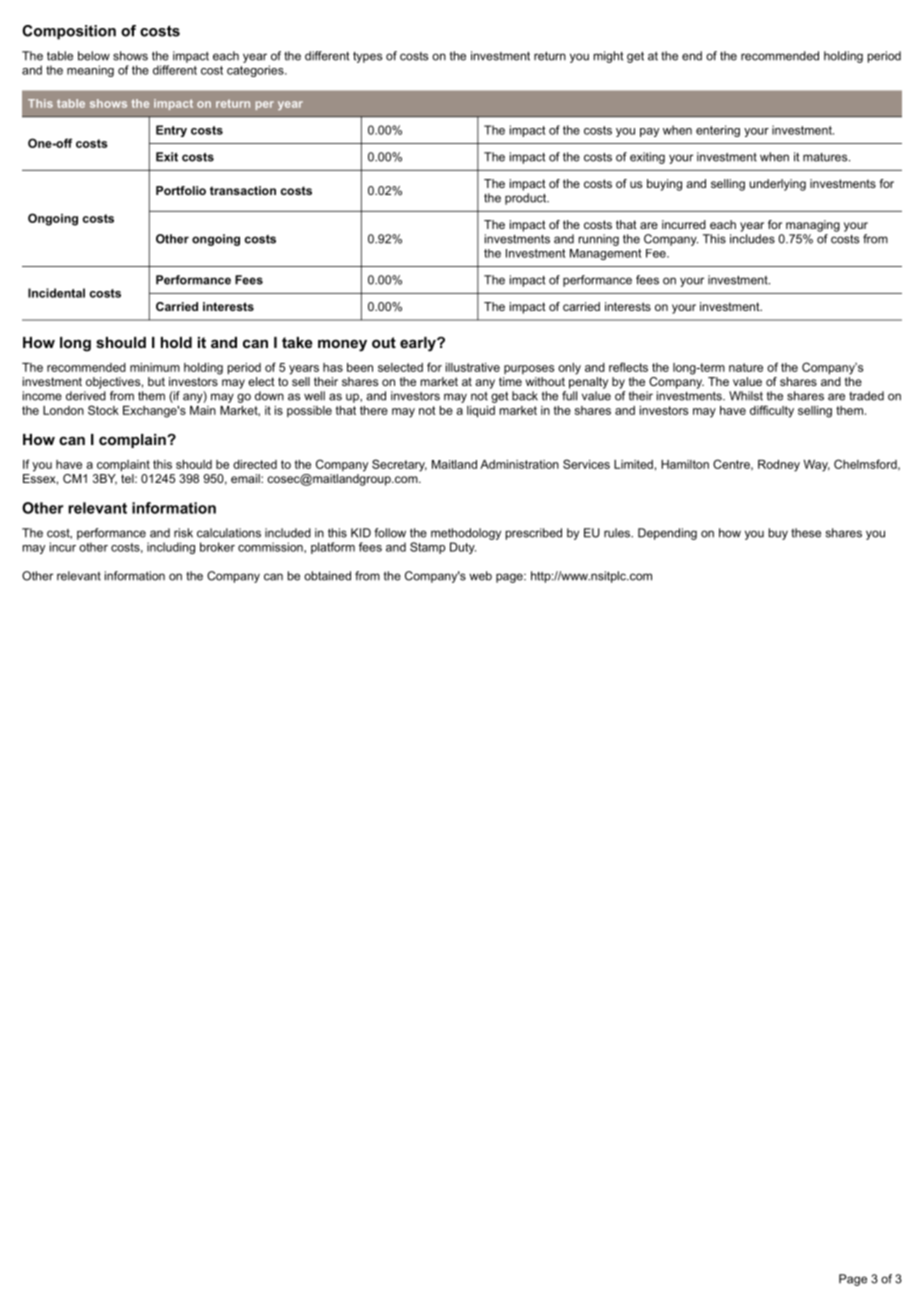 The height and width of the screenshot is (1308, 924). What do you see at coordinates (56, 293) in the screenshot?
I see `Incidental` at bounding box center [56, 293].
